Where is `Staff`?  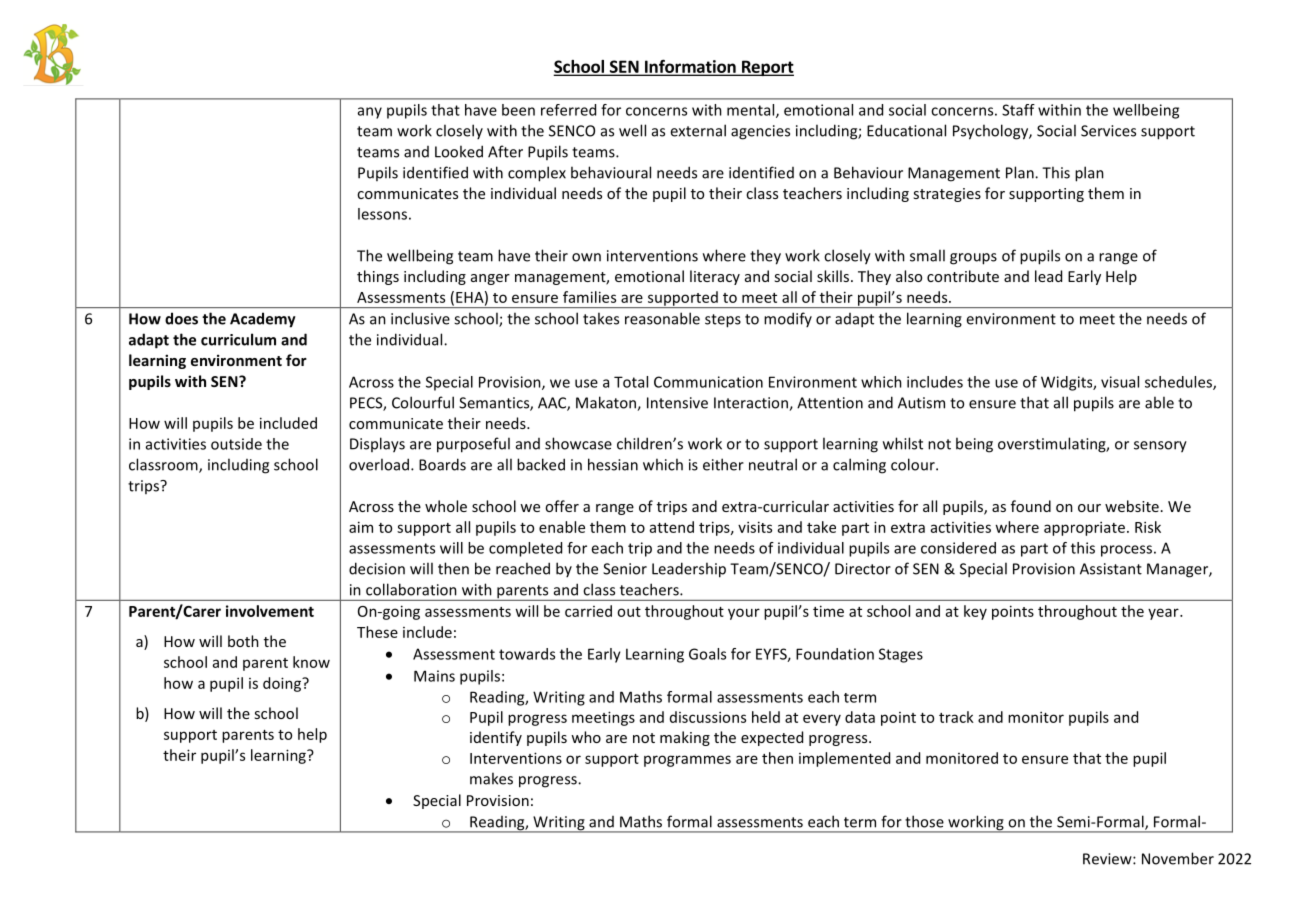
Staff is located at coordinates (1018, 110).
